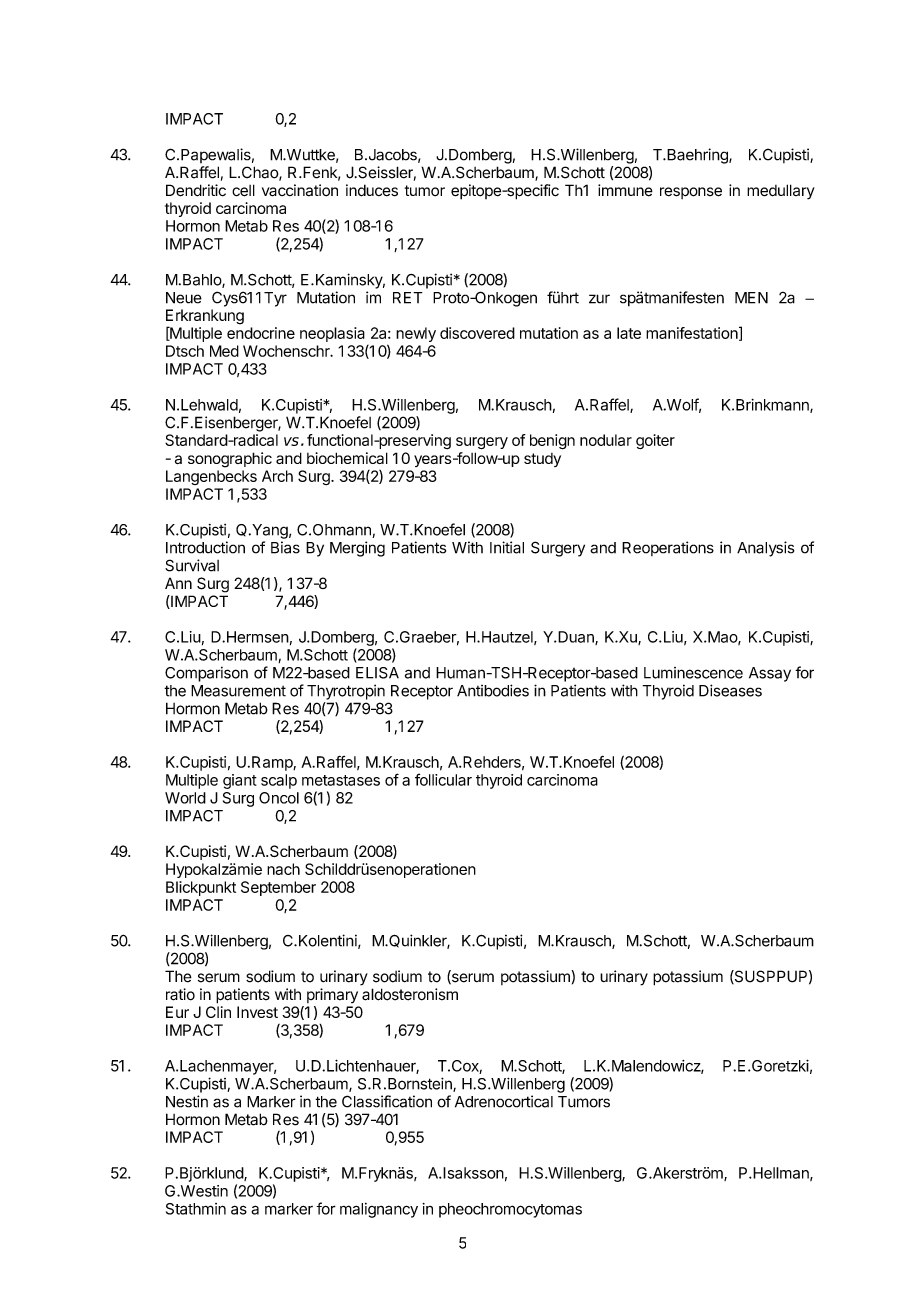 This page has height=1308, width=924. Describe the element at coordinates (493, 690) in the page. I see `Antibodies` at that location.
